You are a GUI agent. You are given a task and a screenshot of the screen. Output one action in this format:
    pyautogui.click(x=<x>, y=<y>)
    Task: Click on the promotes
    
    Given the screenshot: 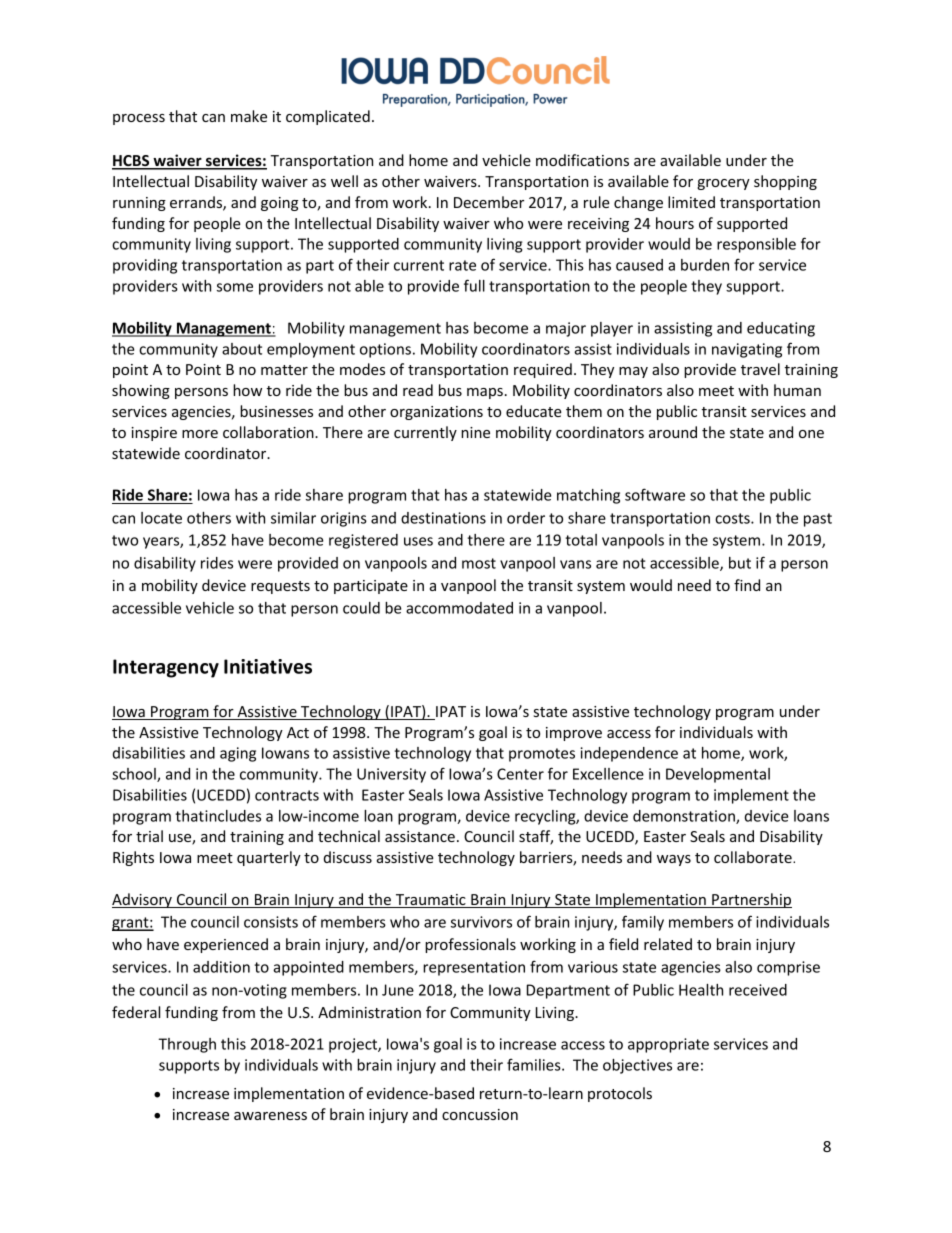 What is the action you would take?
    pyautogui.click(x=542, y=755)
